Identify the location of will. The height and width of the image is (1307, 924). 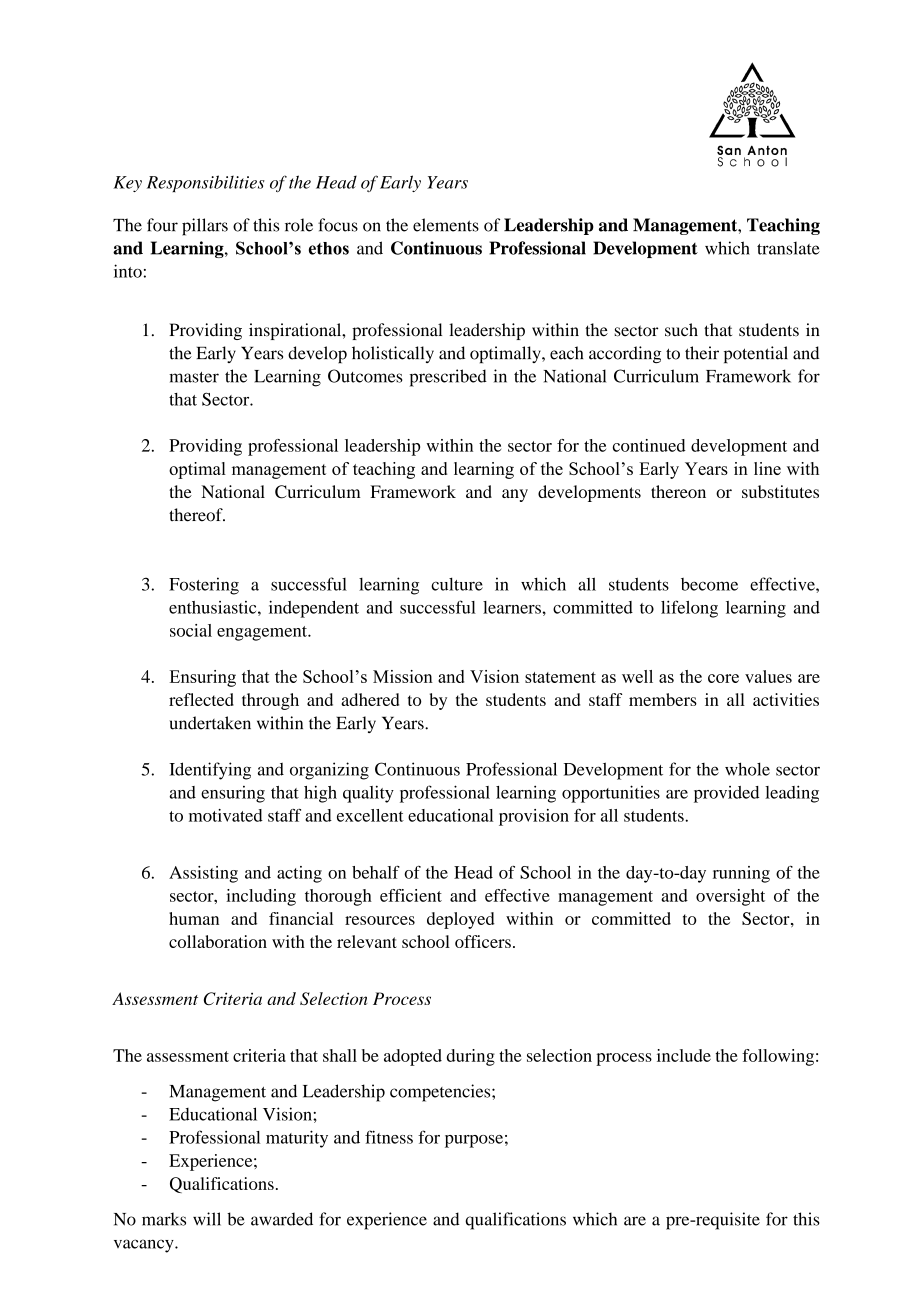
(207, 1219).
